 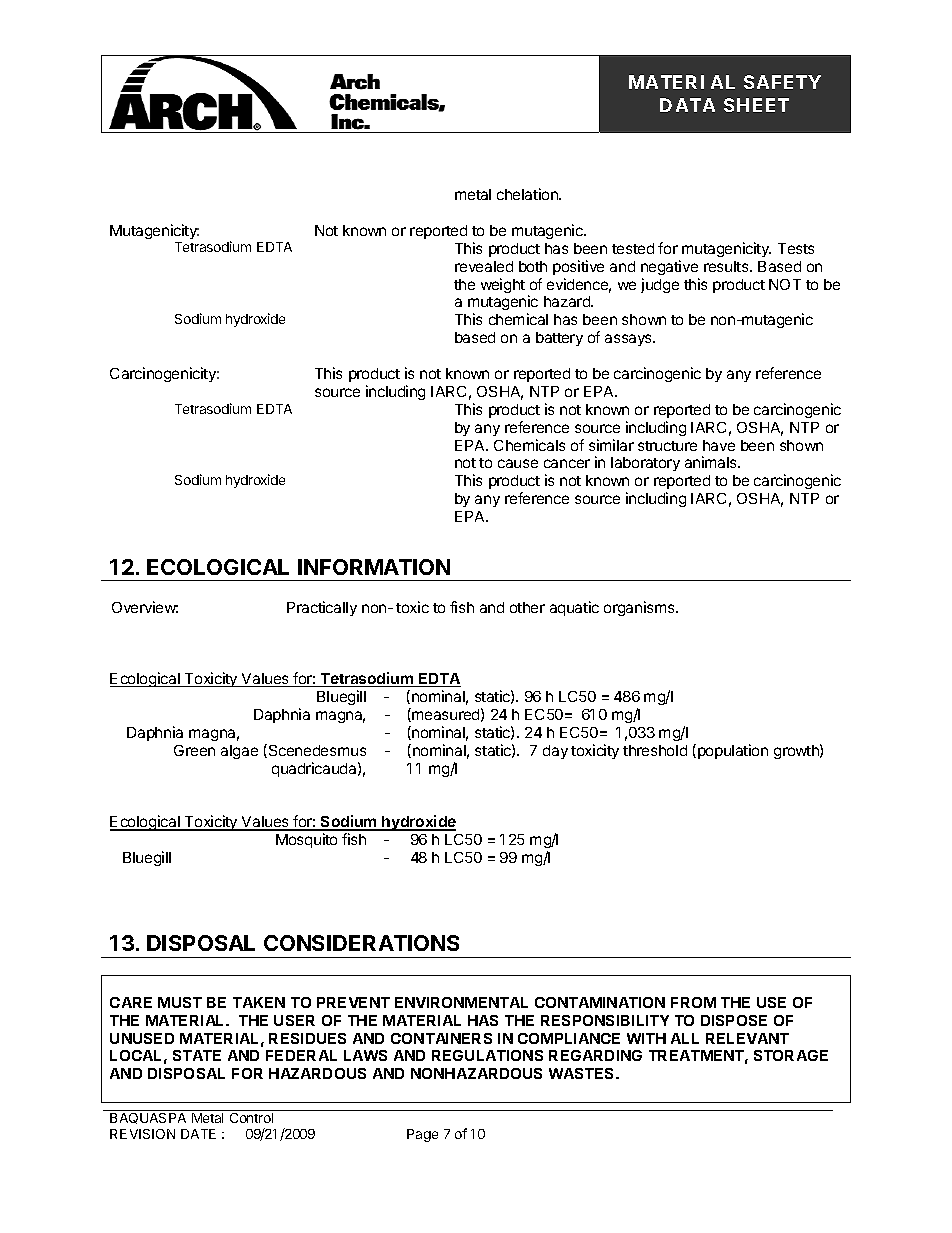 What do you see at coordinates (528, 194) in the image?
I see `chelation` at bounding box center [528, 194].
